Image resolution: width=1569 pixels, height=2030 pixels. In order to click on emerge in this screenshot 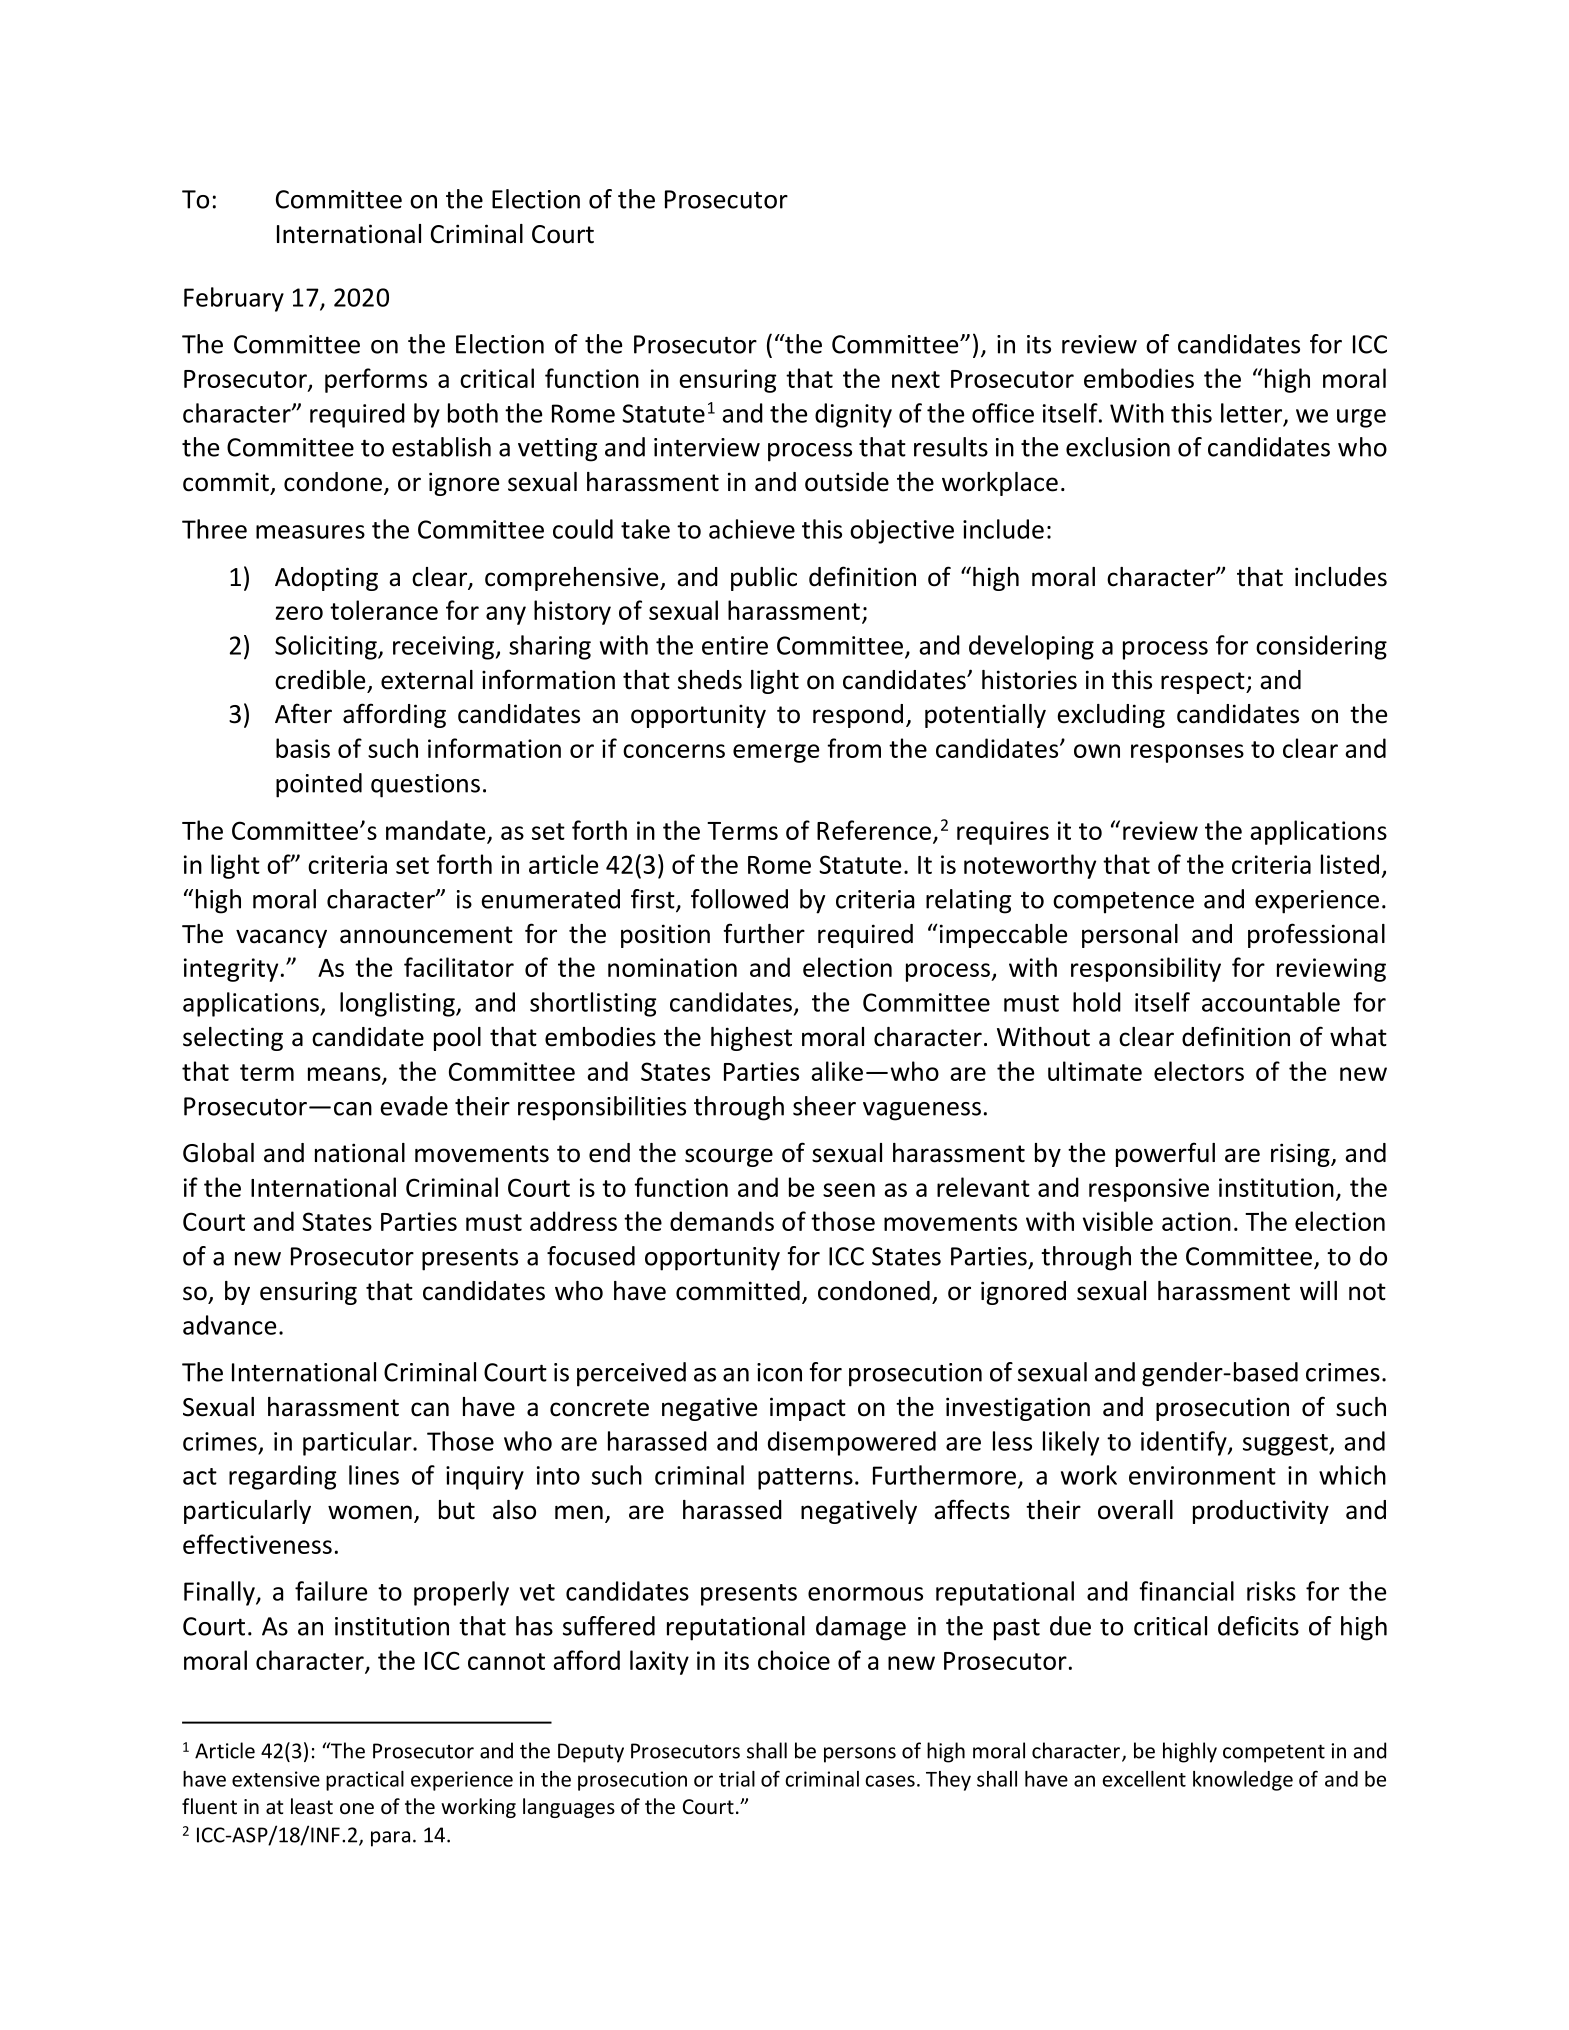, I will do `click(776, 753)`.
